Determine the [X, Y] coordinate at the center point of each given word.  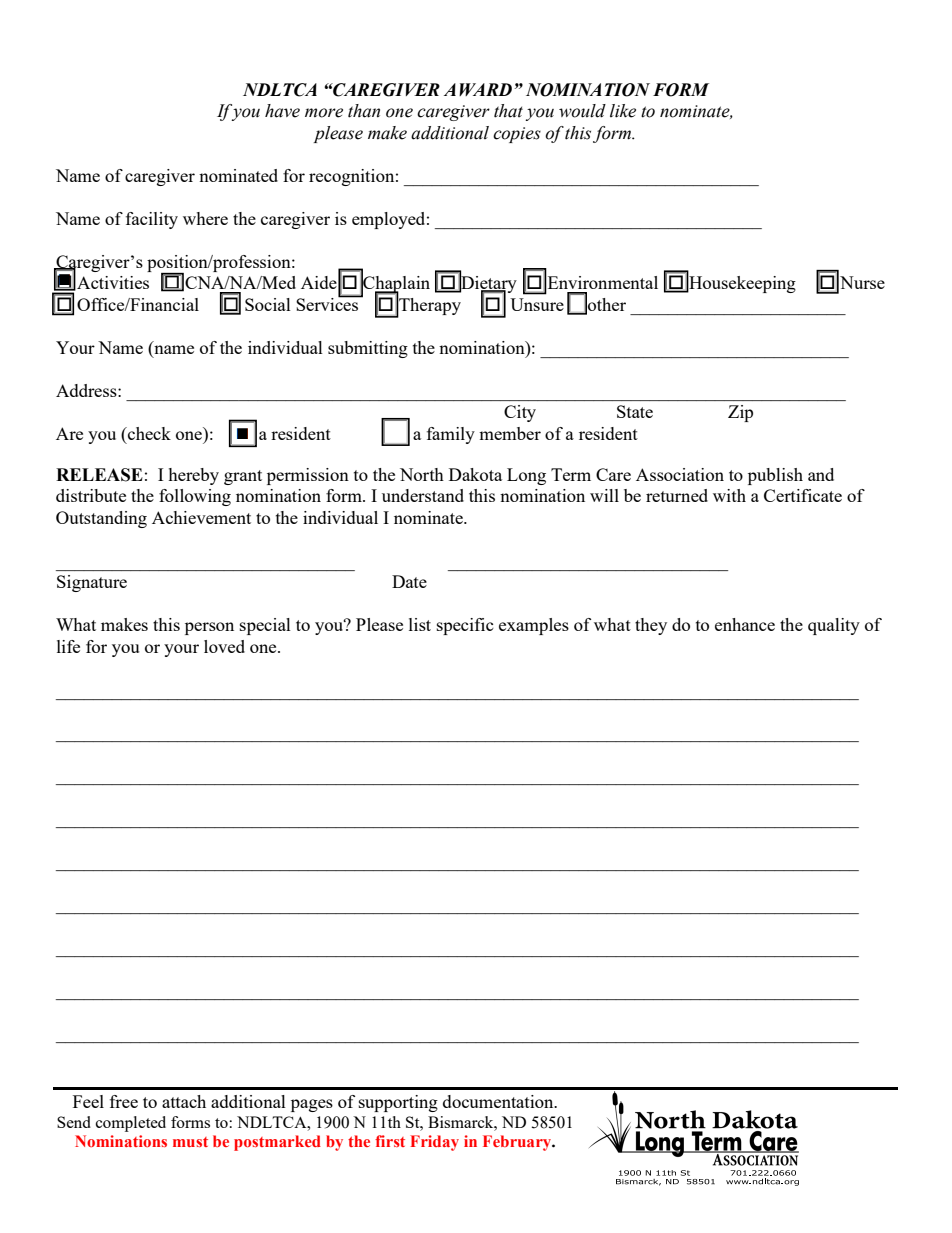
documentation [499, 1101]
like [623, 111]
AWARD [478, 89]
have [282, 111]
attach [184, 1101]
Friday [434, 1143]
